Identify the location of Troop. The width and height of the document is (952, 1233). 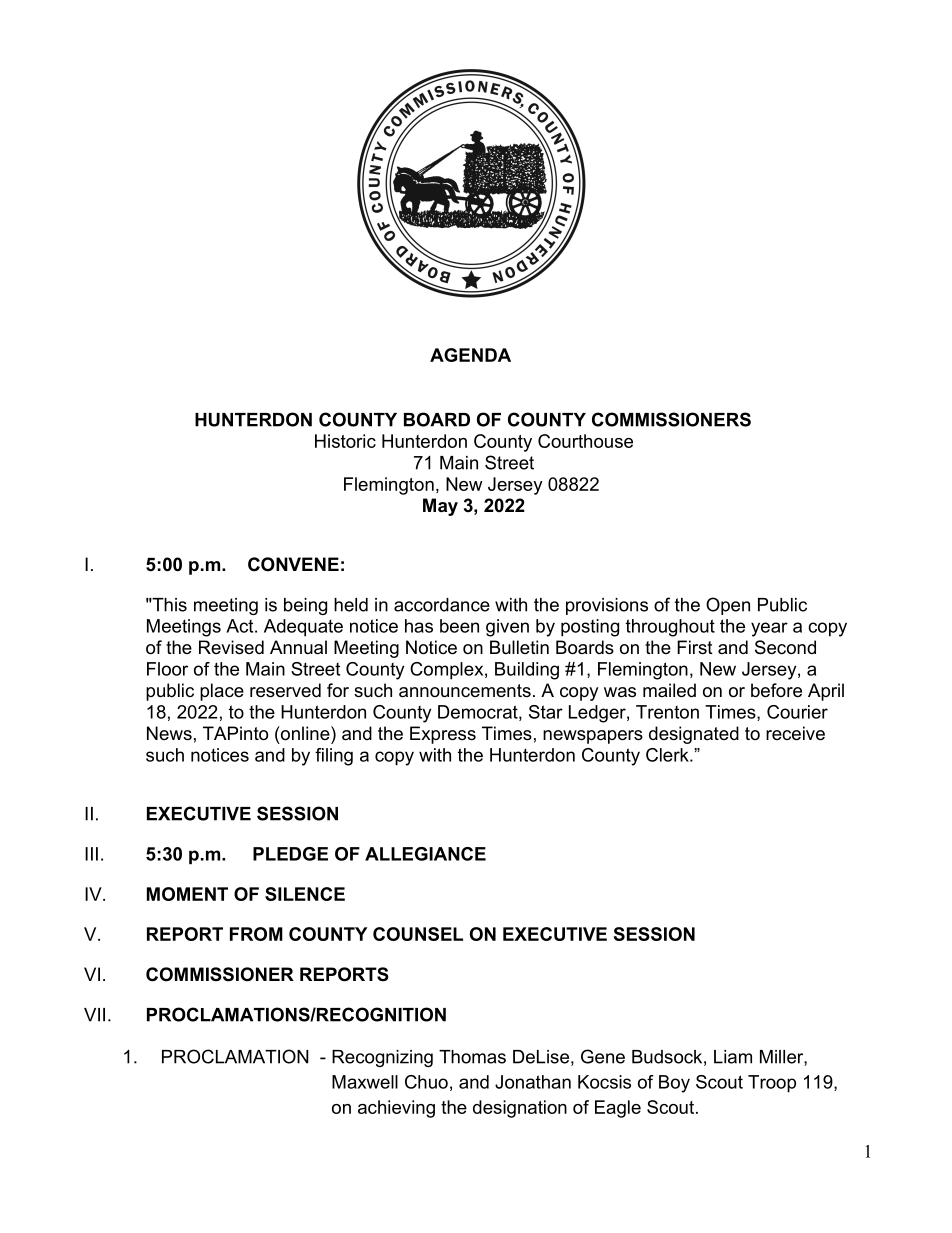
(772, 1084).
